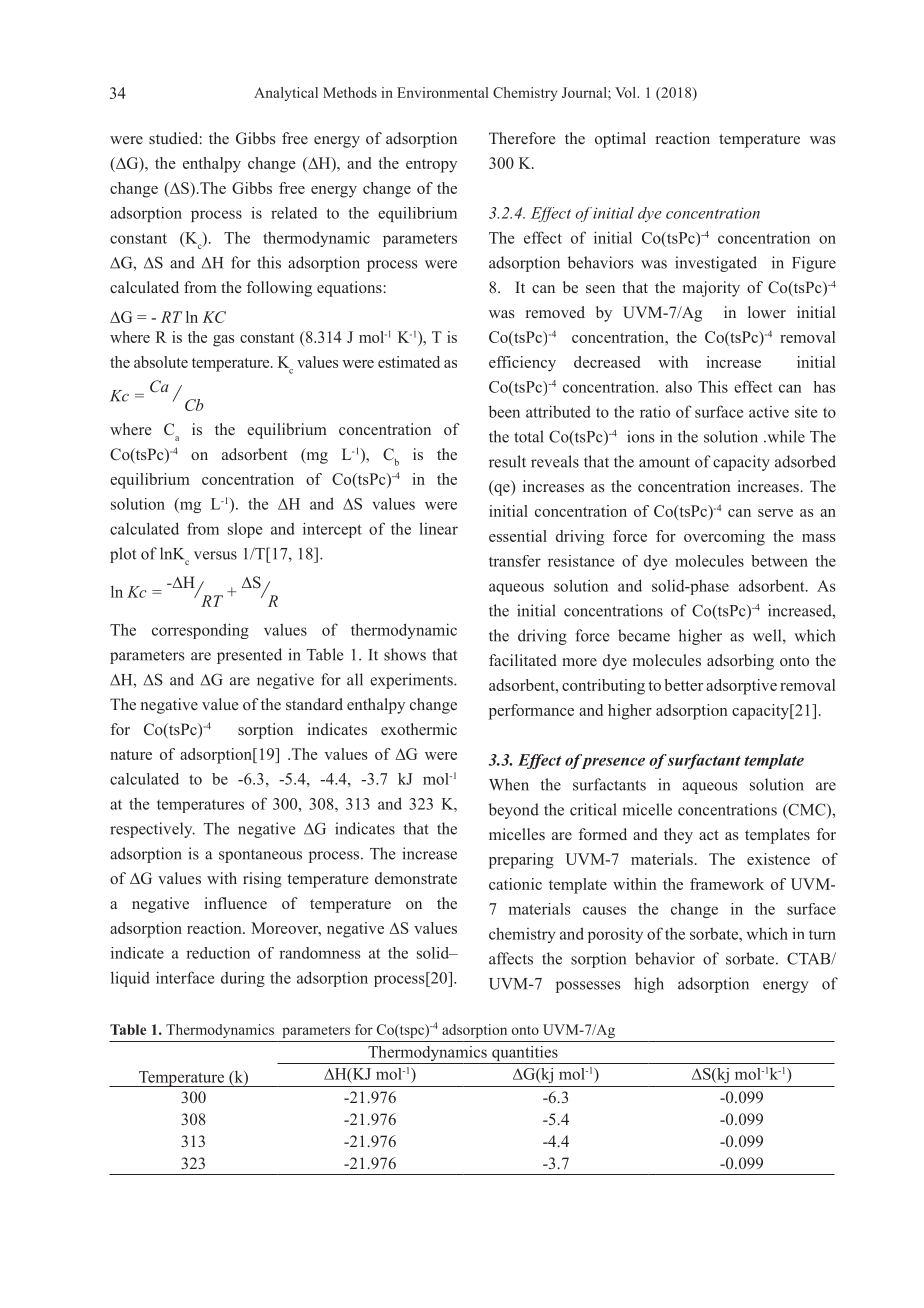  I want to click on active, so click(769, 412).
